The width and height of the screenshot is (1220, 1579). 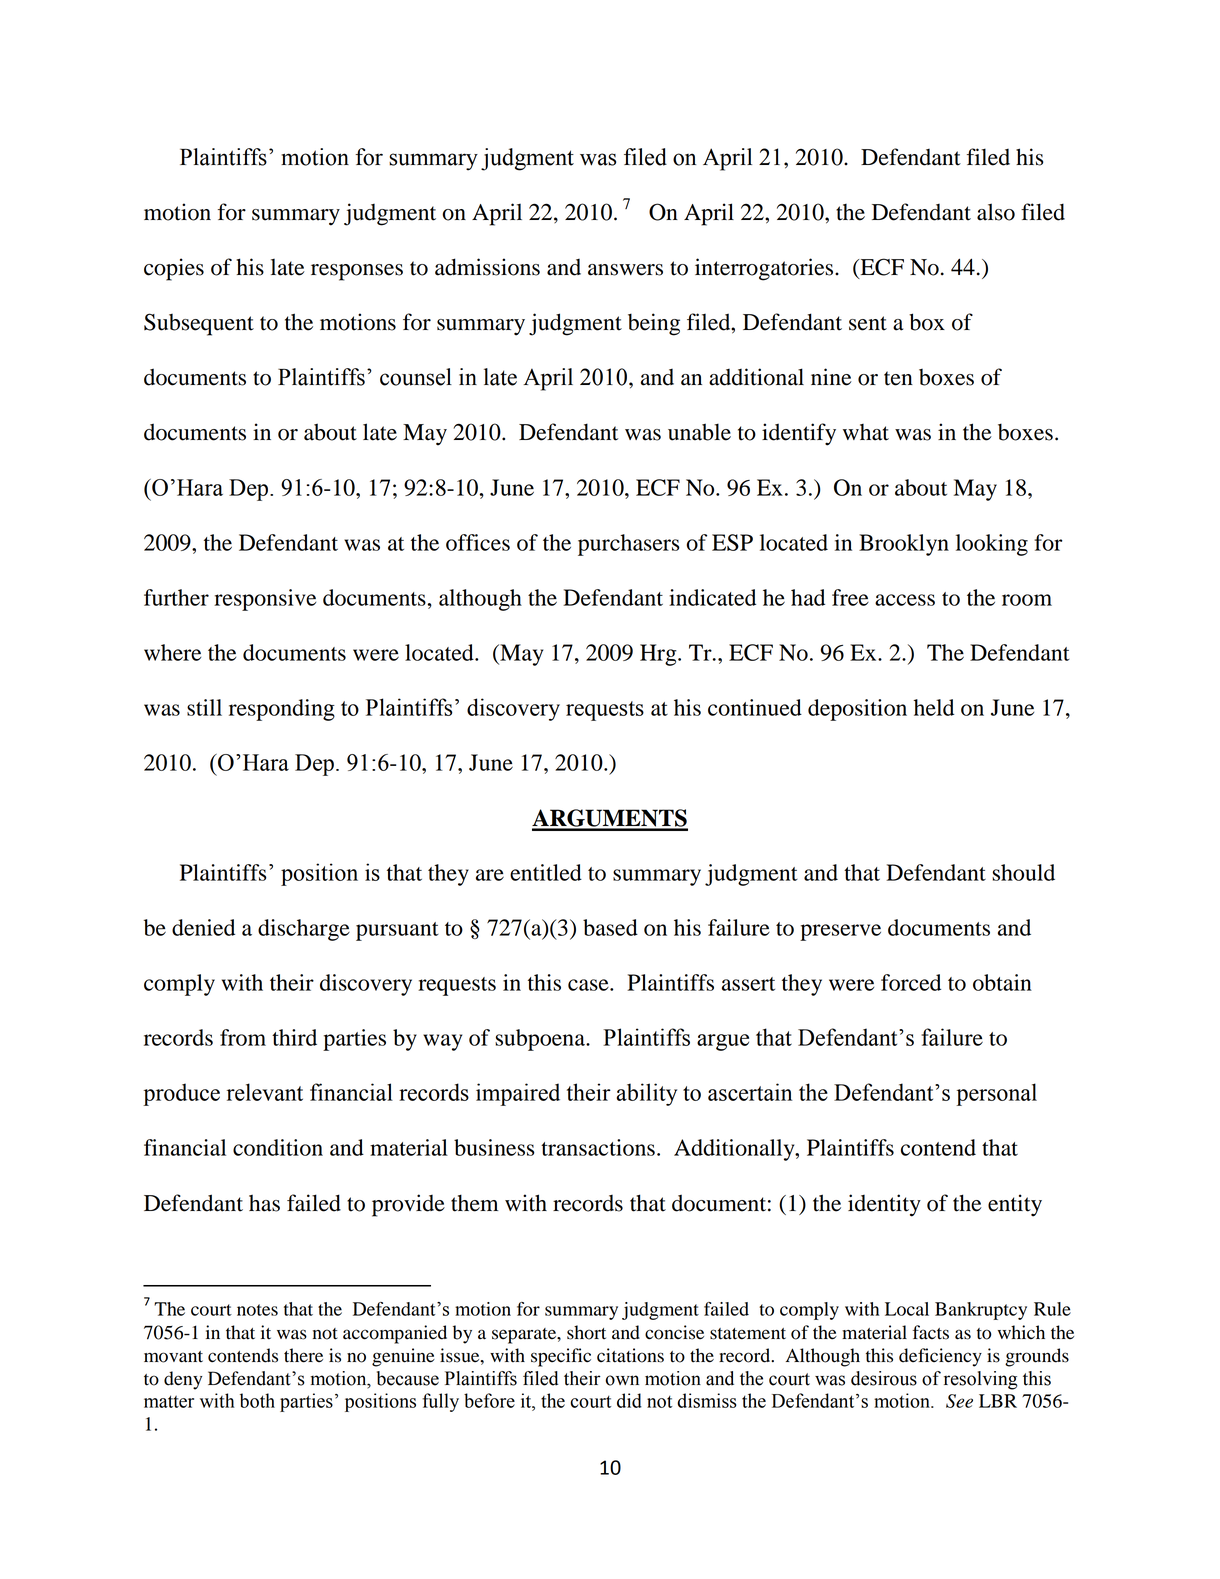 What do you see at coordinates (625, 270) in the screenshot?
I see `answers` at bounding box center [625, 270].
